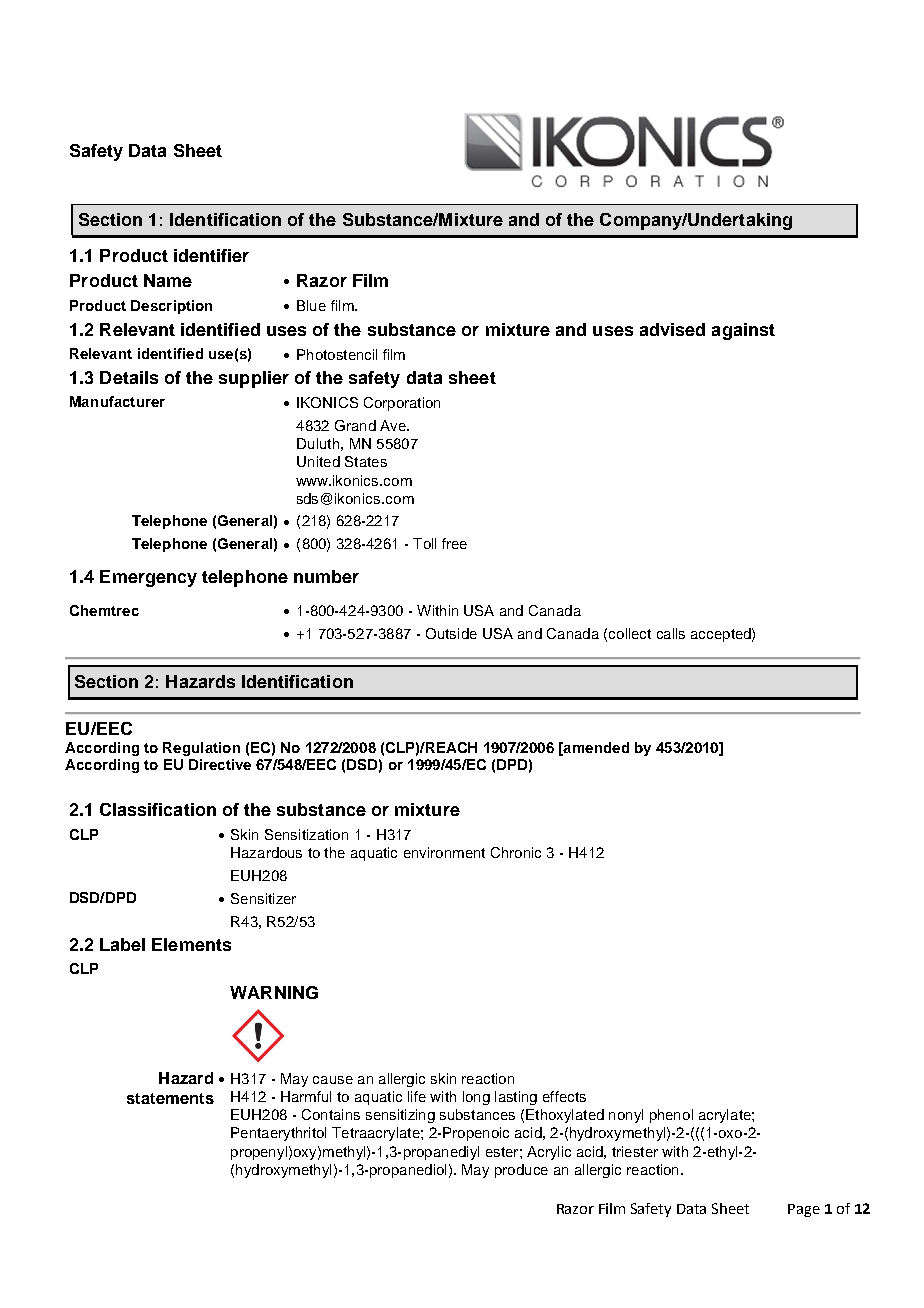  What do you see at coordinates (148, 578) in the image?
I see `Emergency` at bounding box center [148, 578].
